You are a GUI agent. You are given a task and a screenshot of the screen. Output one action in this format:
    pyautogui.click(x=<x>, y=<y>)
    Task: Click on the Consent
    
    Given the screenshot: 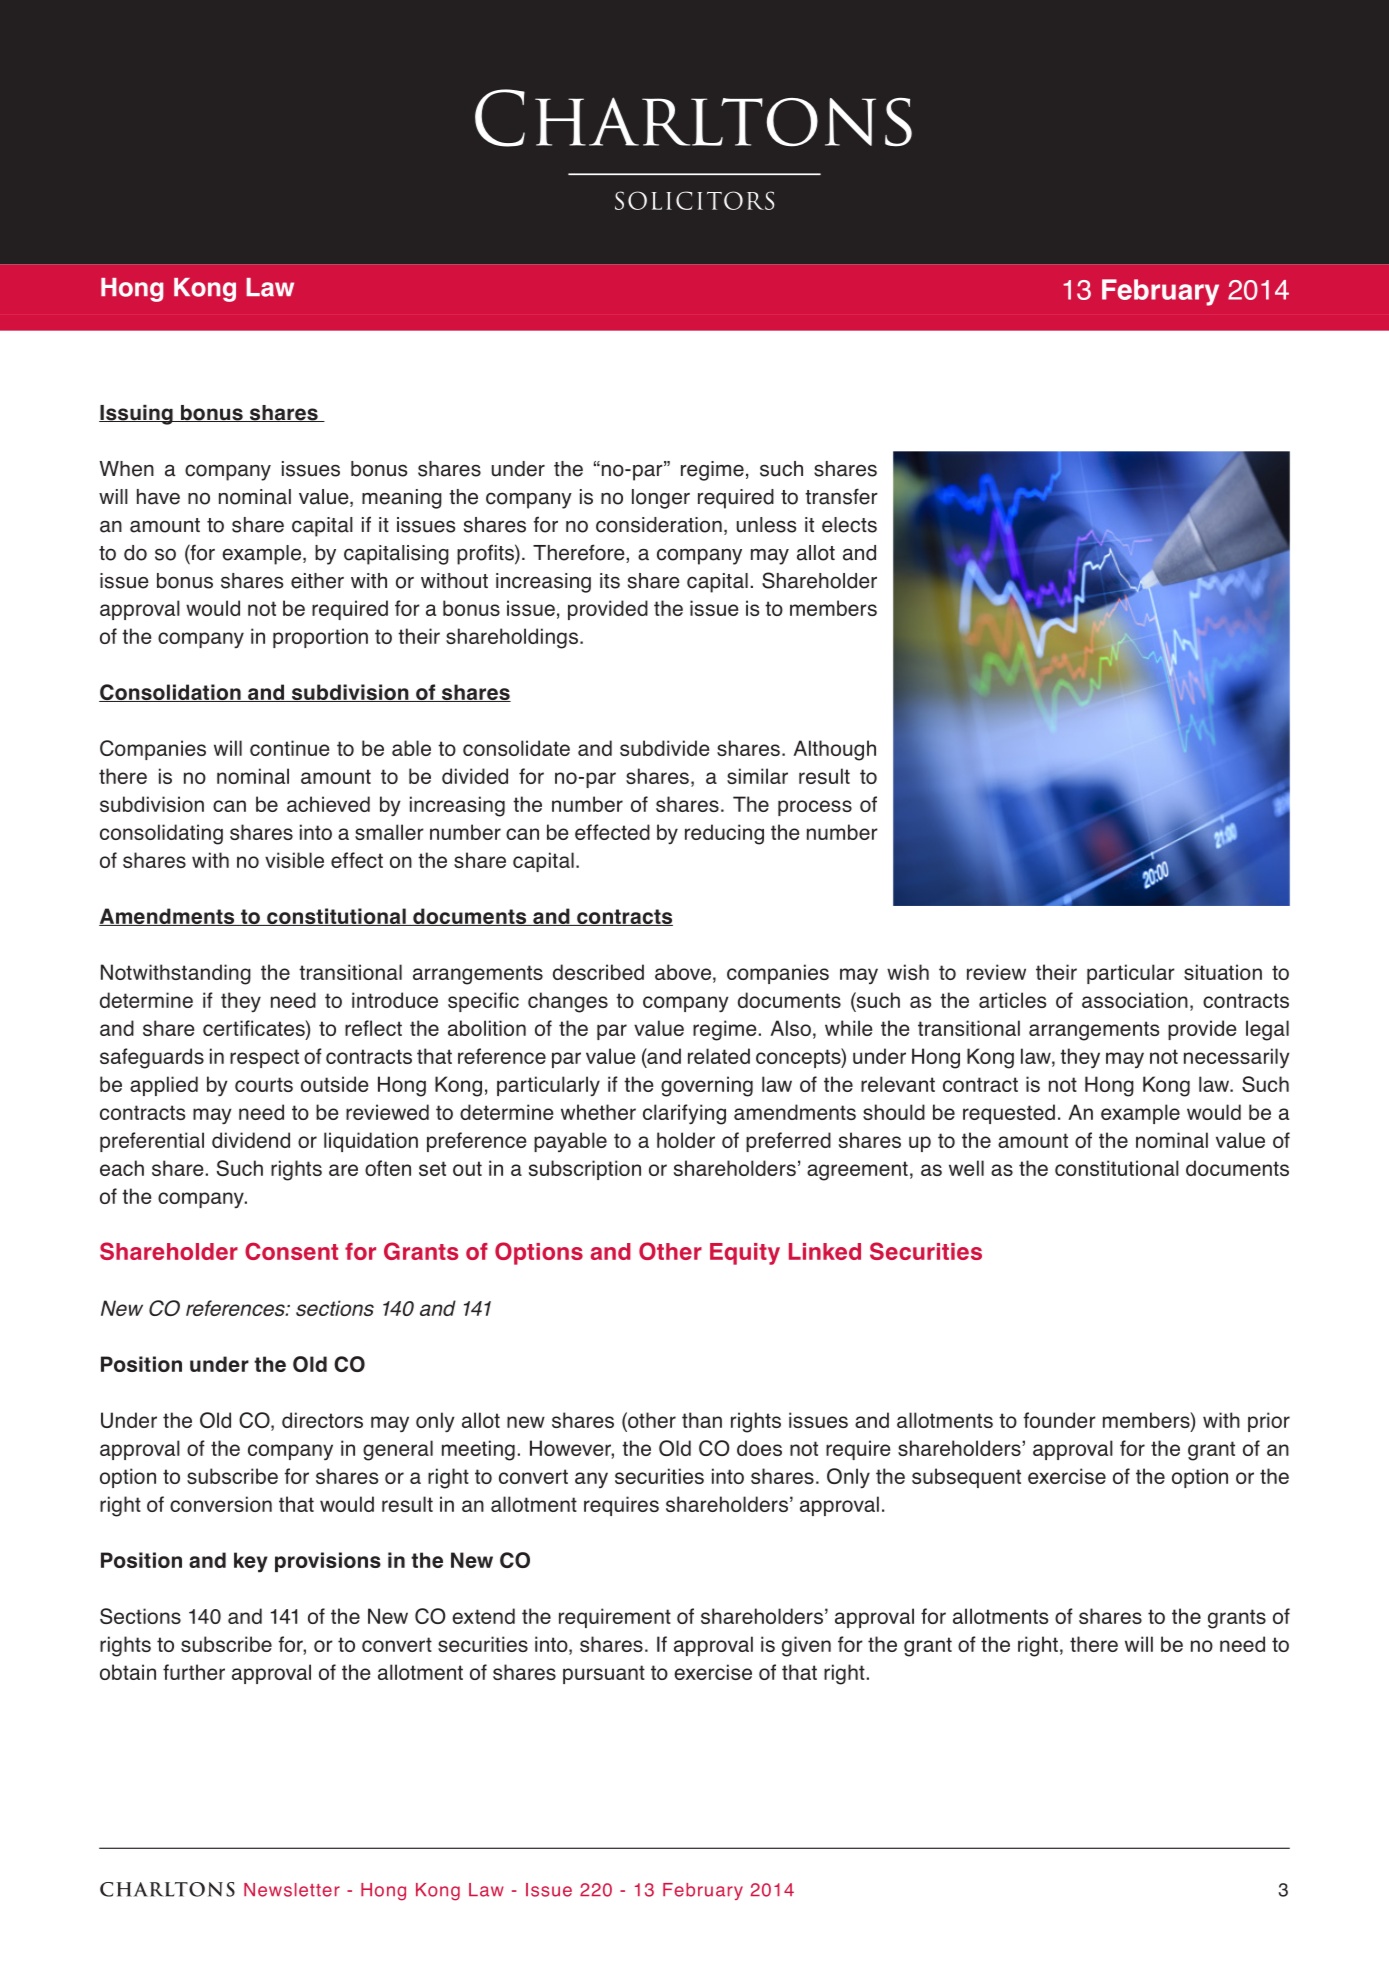 What is the action you would take?
    pyautogui.click(x=291, y=1251)
